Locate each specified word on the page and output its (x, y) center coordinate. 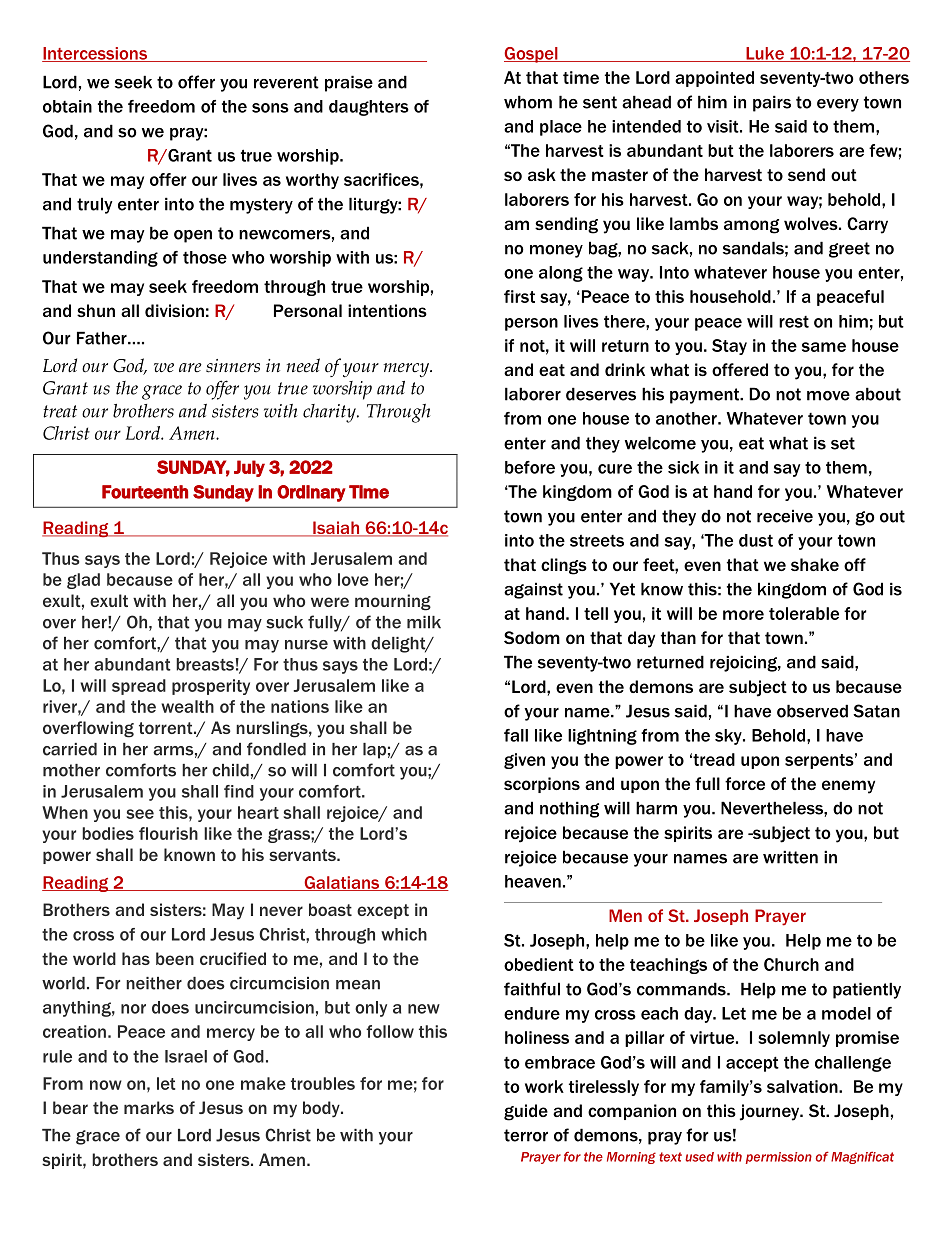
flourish (168, 833)
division (174, 310)
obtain (67, 106)
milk (424, 622)
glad (83, 581)
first (519, 296)
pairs (772, 103)
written (790, 857)
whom (528, 102)
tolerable (804, 613)
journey (771, 1112)
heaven (533, 881)
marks (149, 1107)
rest (794, 322)
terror (526, 1135)
